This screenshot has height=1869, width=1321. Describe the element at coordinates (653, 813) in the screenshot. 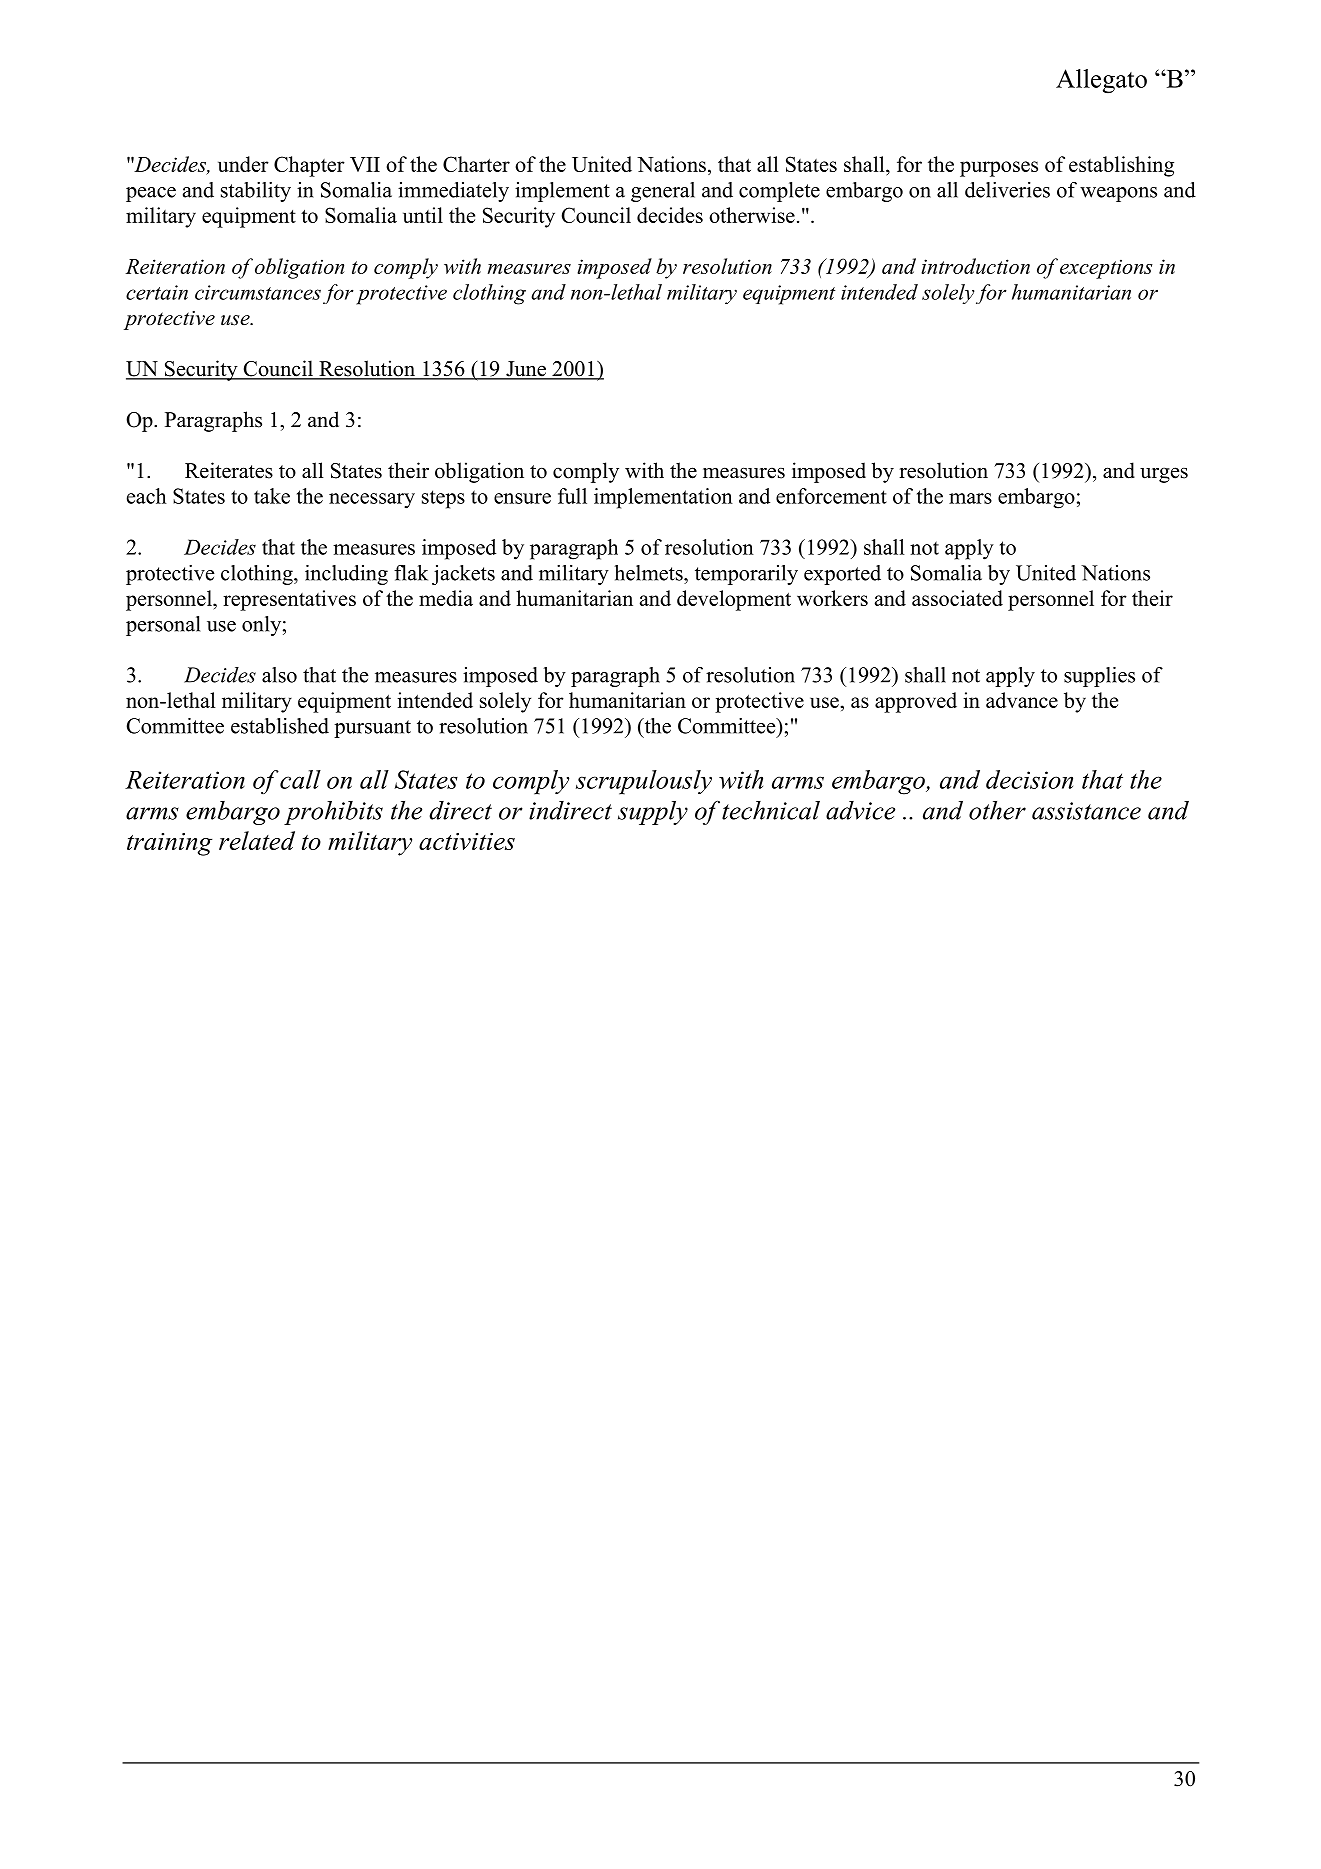

I see `supply` at that location.
